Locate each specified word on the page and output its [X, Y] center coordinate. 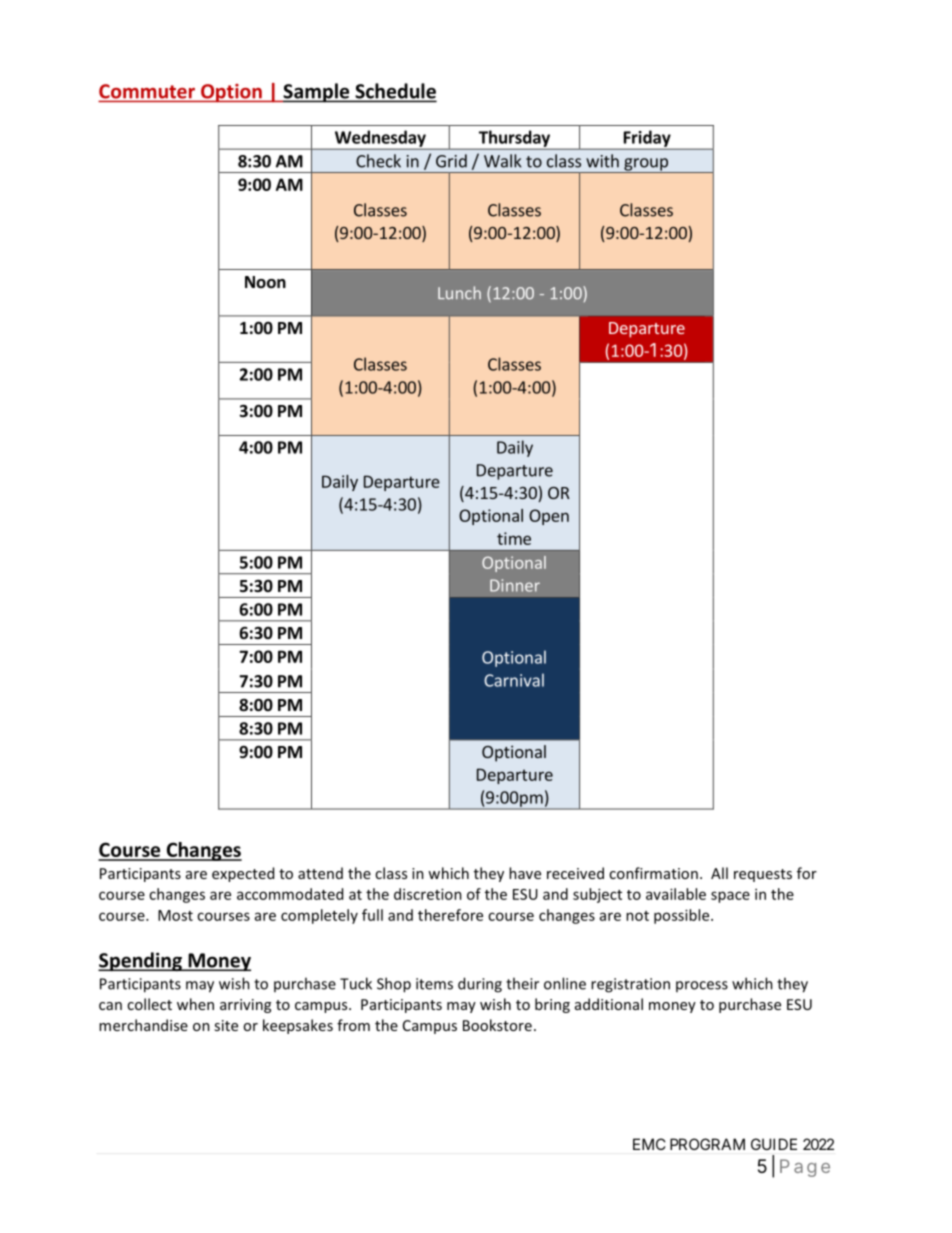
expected [243, 874]
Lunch [459, 293]
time [514, 538]
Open [549, 517]
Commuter [148, 92]
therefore [450, 915]
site [226, 1025]
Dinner [515, 585]
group [646, 165]
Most [175, 915]
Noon [265, 282]
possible [683, 916]
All [719, 873]
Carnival [514, 680]
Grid [451, 161]
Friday [647, 139]
